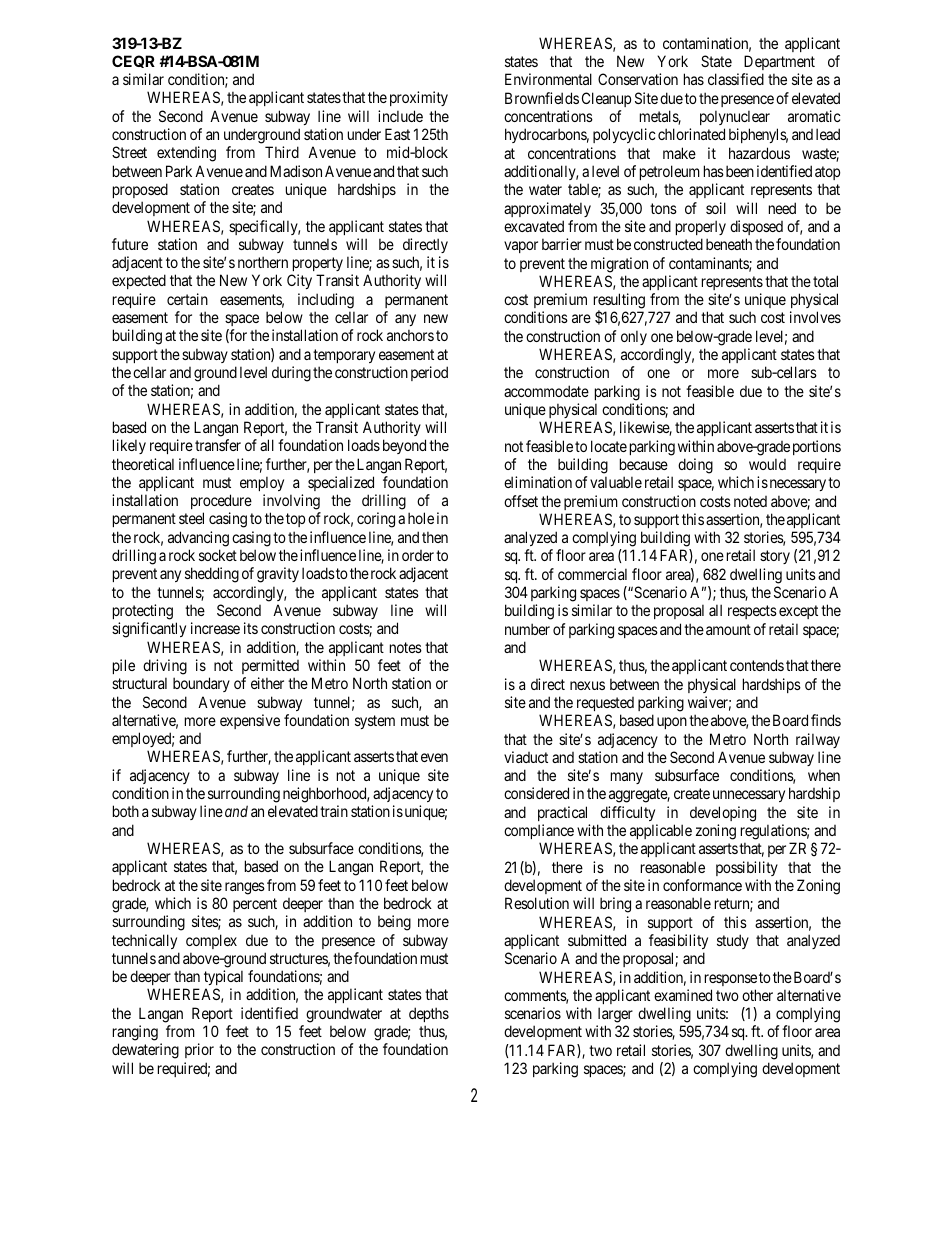 This image has height=1233, width=952. I want to click on contends, so click(757, 665).
